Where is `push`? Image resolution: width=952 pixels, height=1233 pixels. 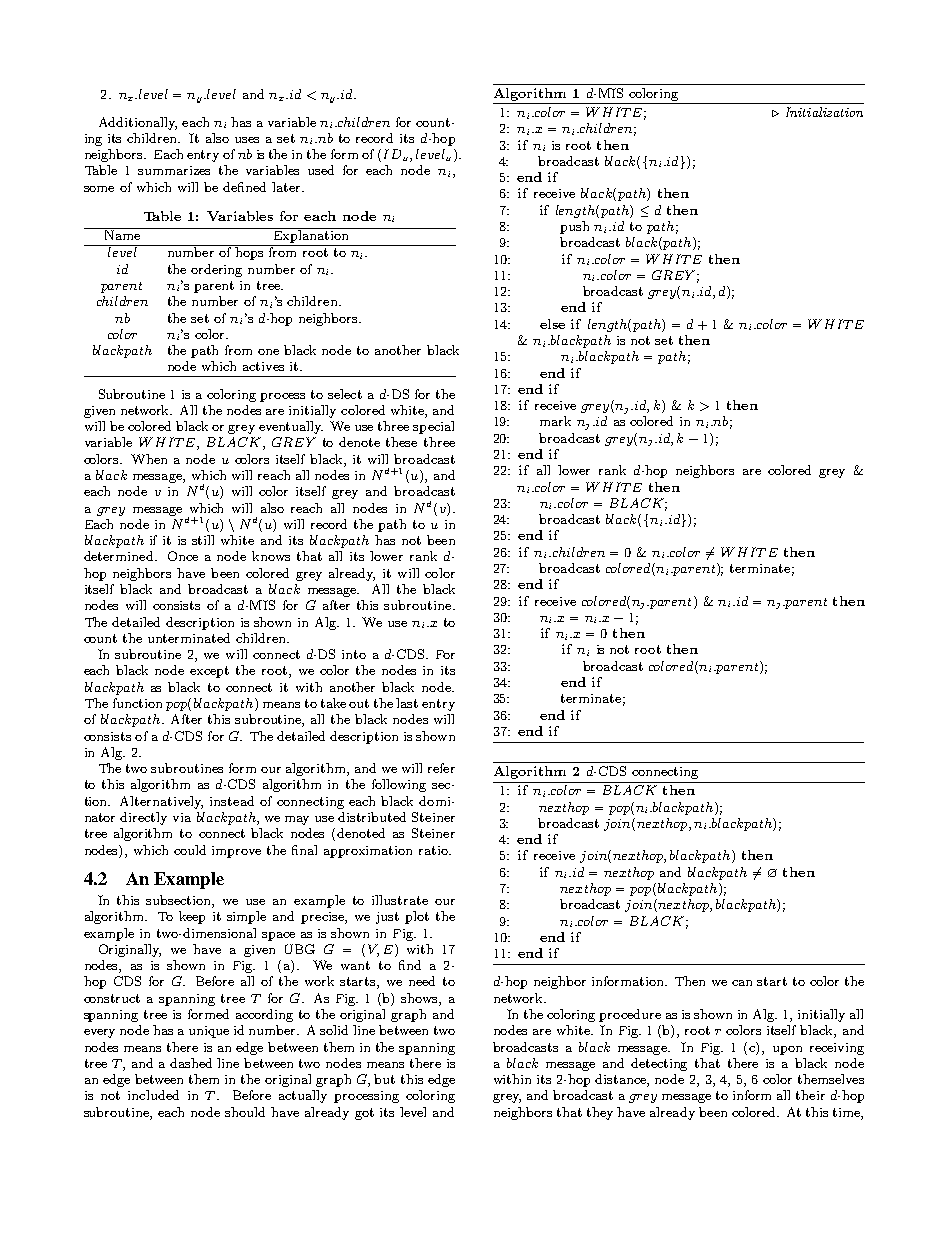
push is located at coordinates (574, 227).
